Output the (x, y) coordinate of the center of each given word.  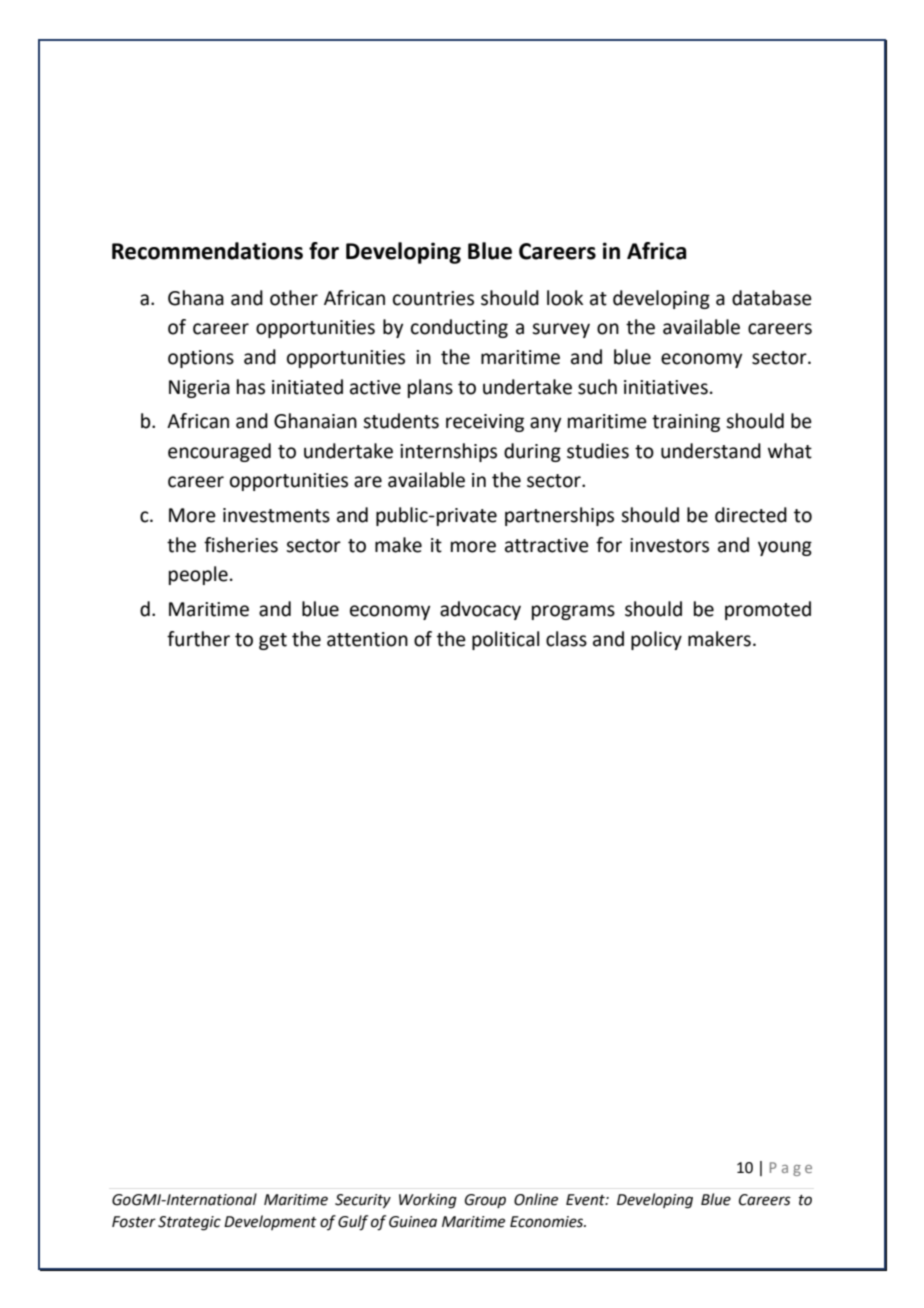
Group (485, 1201)
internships (448, 452)
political (505, 640)
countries (433, 298)
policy (656, 640)
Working (428, 1201)
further (198, 639)
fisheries (241, 545)
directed (751, 515)
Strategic (189, 1223)
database (772, 298)
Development (270, 1222)
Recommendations (207, 251)
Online (536, 1199)
